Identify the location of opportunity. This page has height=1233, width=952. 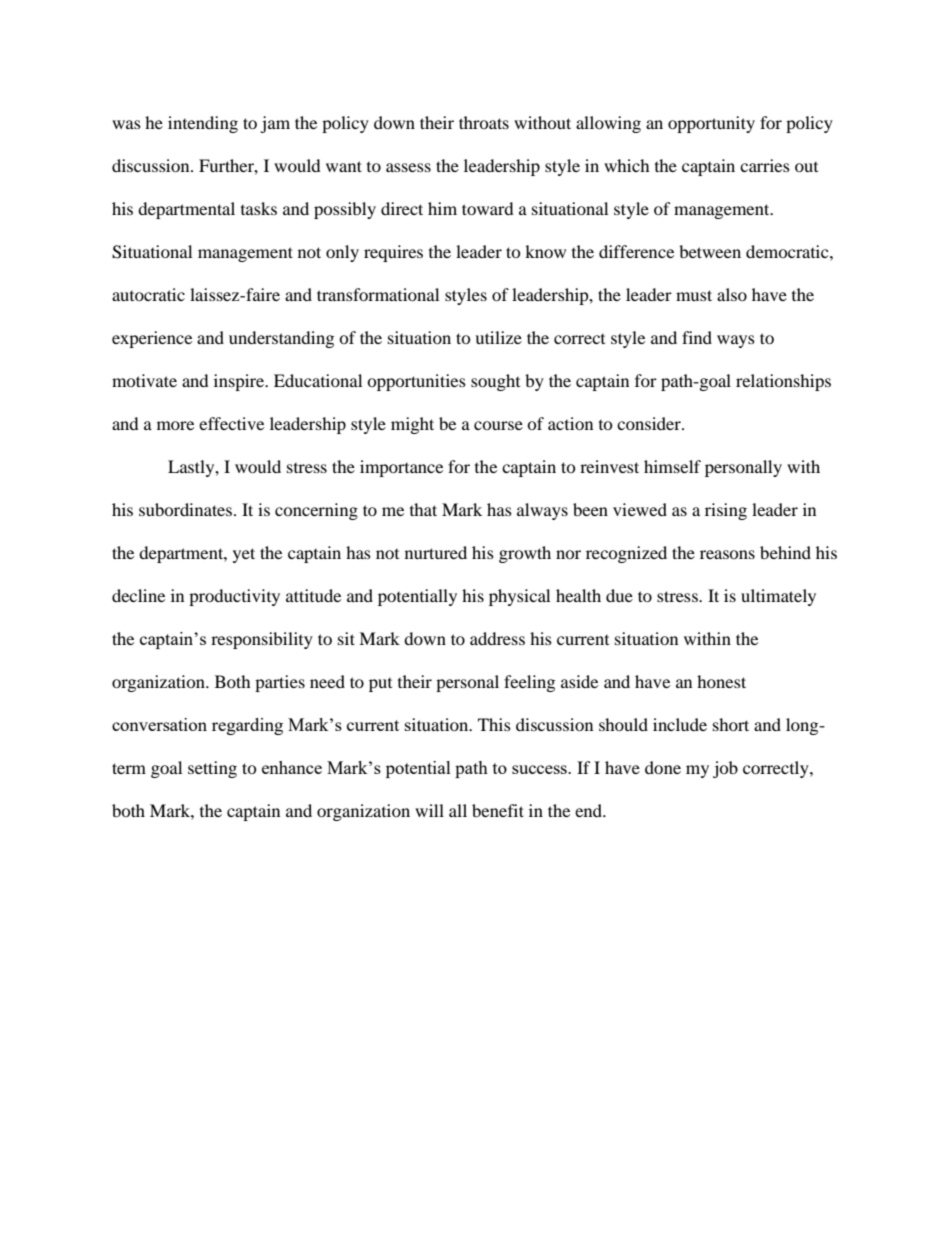
(711, 124).
